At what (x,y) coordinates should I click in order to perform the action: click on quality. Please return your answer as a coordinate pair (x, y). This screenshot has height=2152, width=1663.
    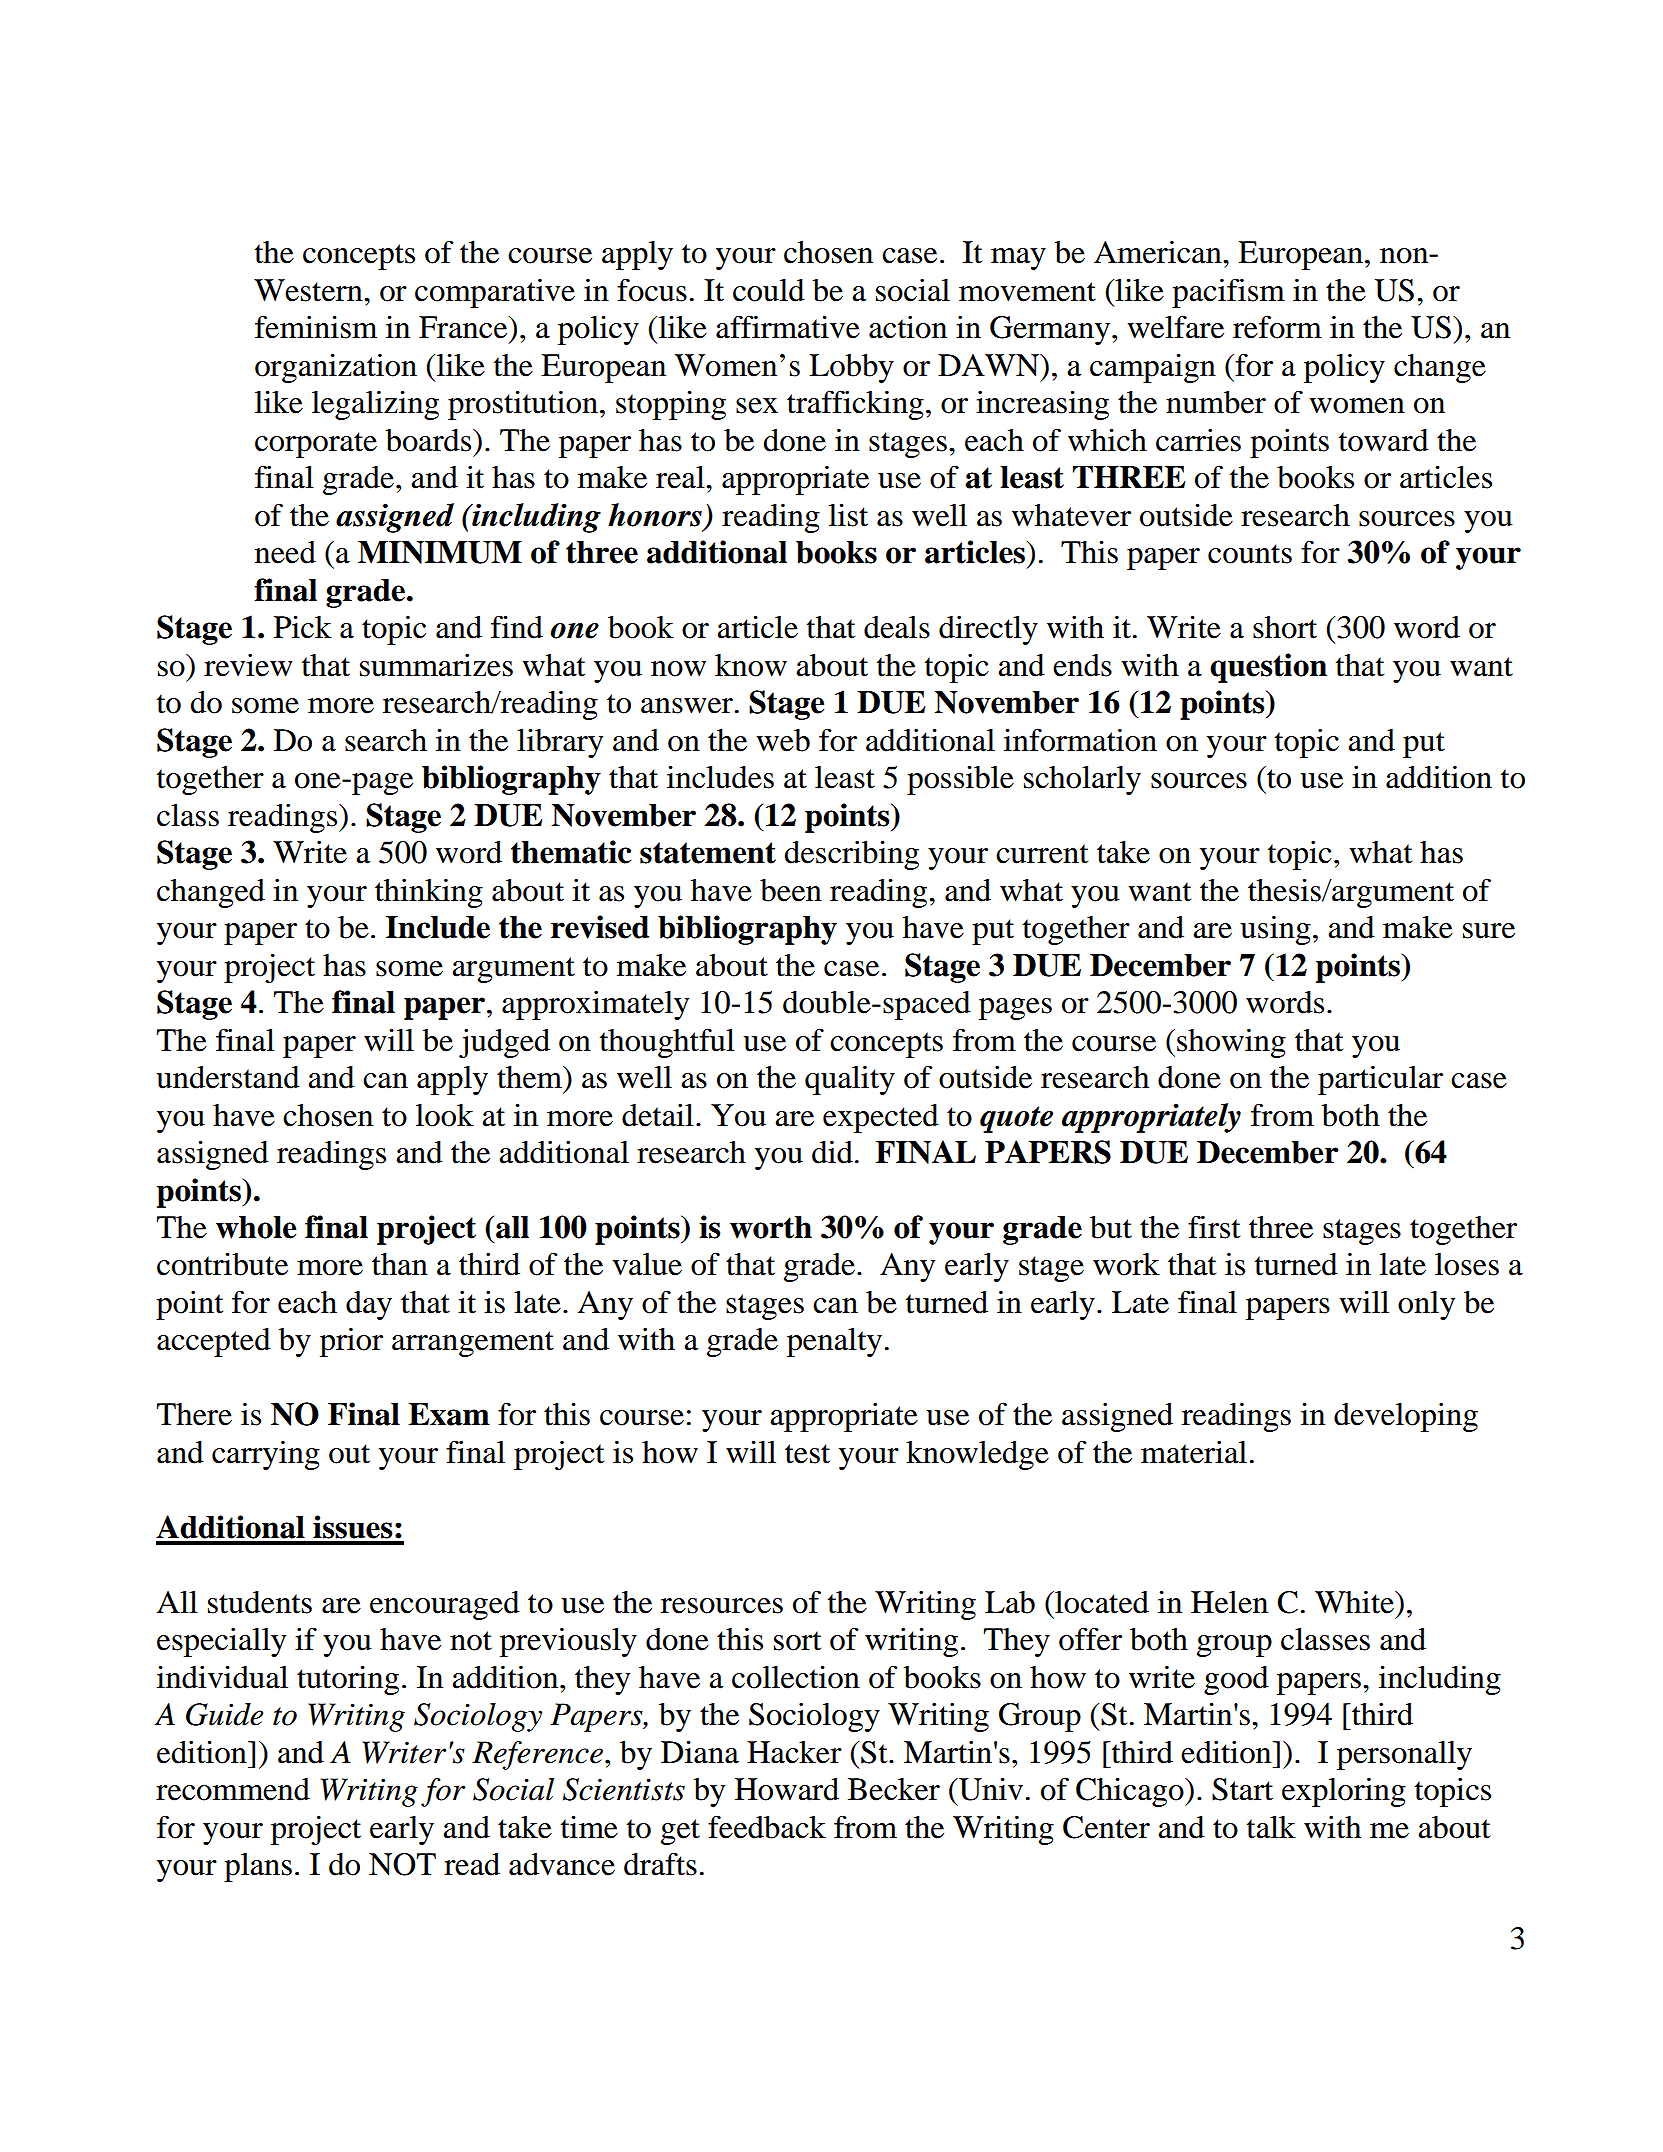
    Looking at the image, I should click on (850, 1080).
